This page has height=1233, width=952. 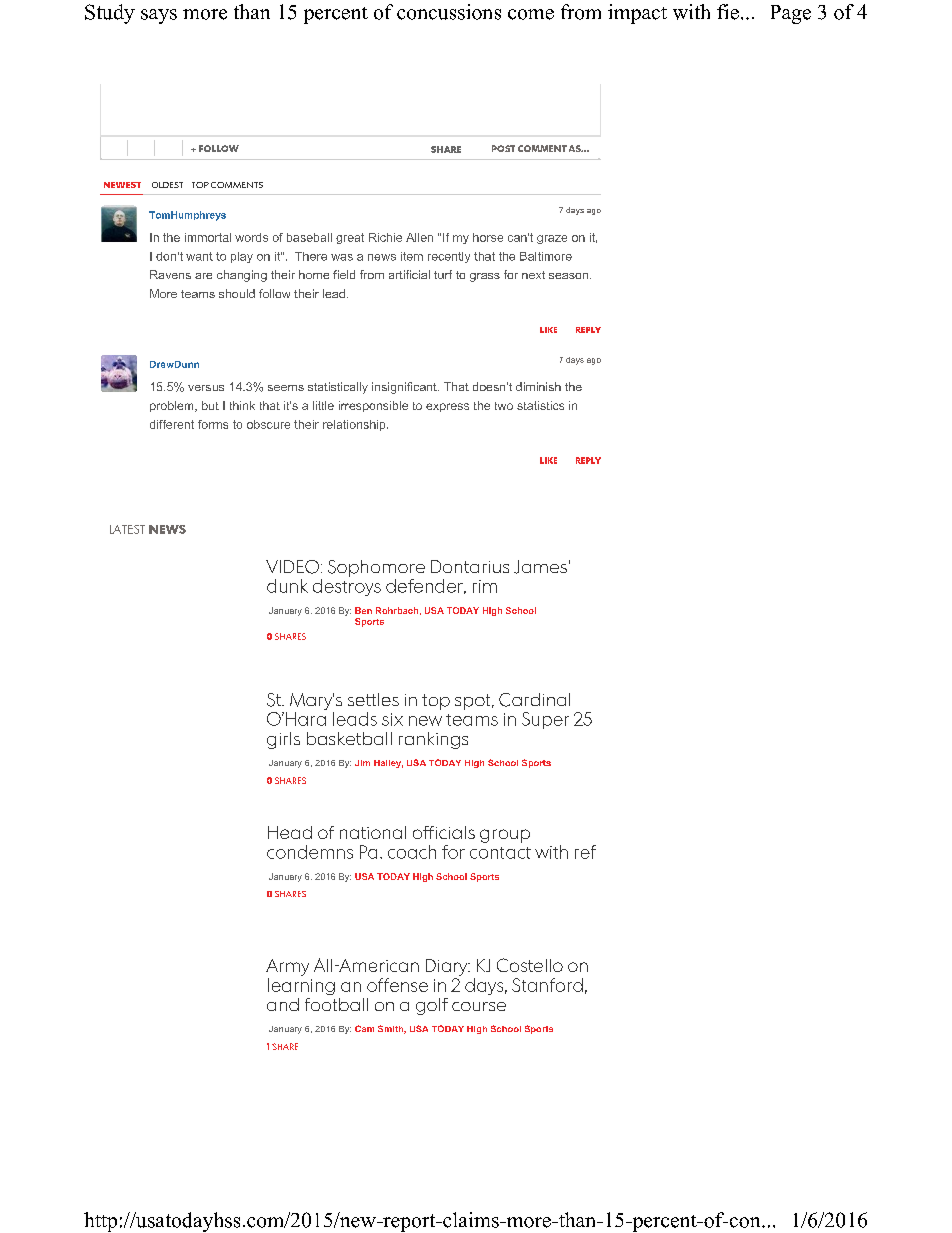 What do you see at coordinates (637, 14) in the page?
I see `impact` at bounding box center [637, 14].
